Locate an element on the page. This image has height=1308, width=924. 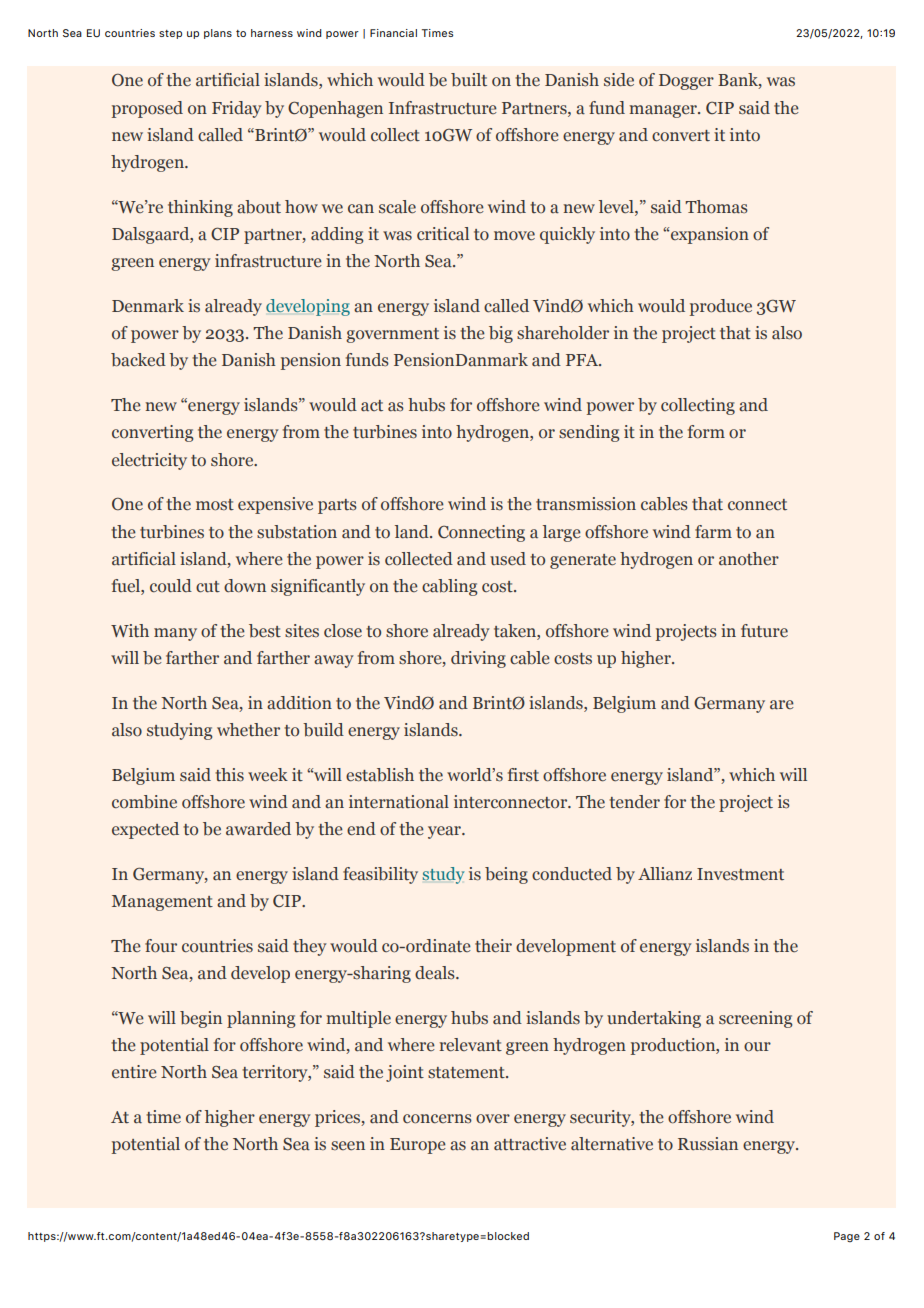
Russian is located at coordinates (708, 1144).
